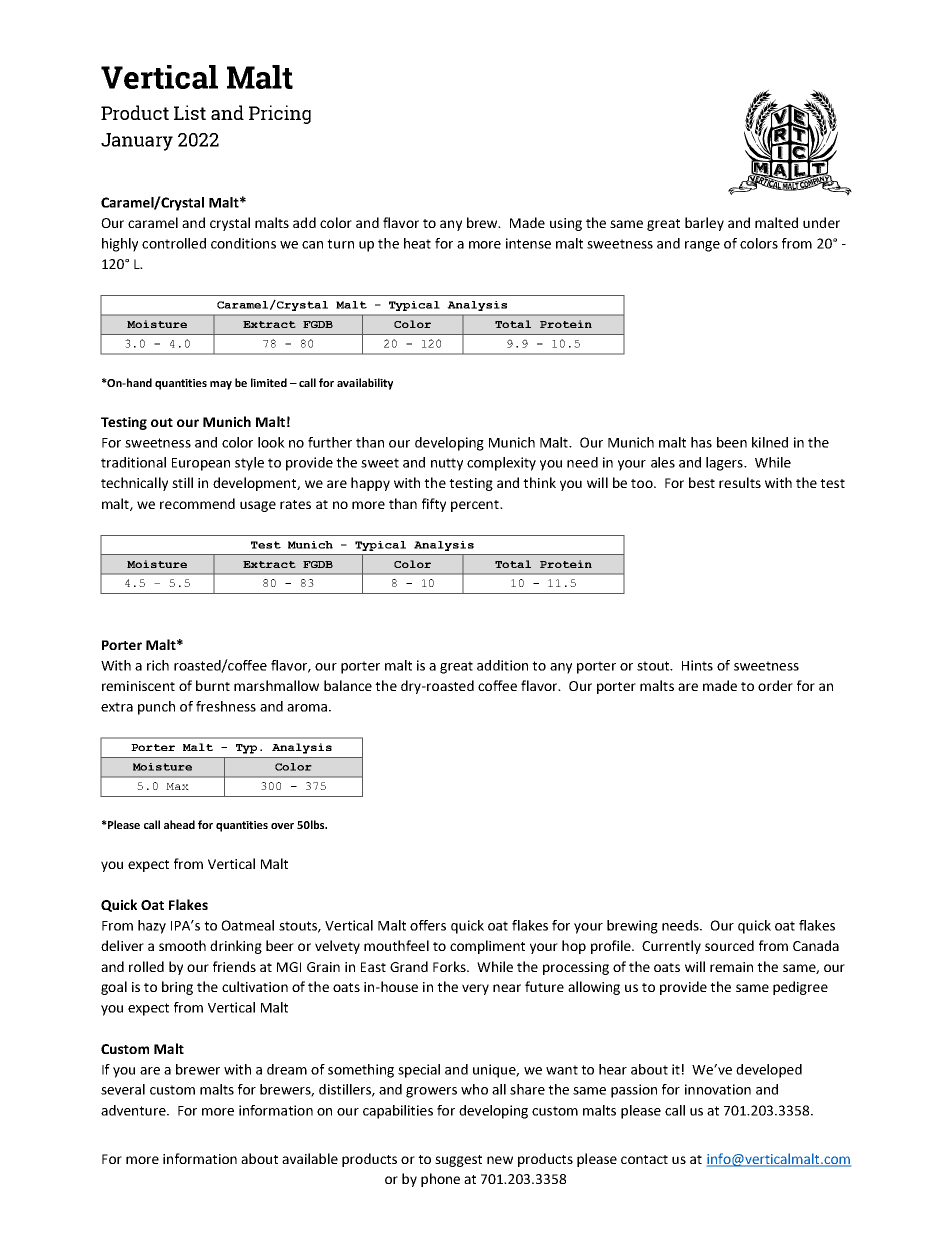 This screenshot has height=1233, width=952. What do you see at coordinates (732, 442) in the screenshot?
I see `been` at bounding box center [732, 442].
